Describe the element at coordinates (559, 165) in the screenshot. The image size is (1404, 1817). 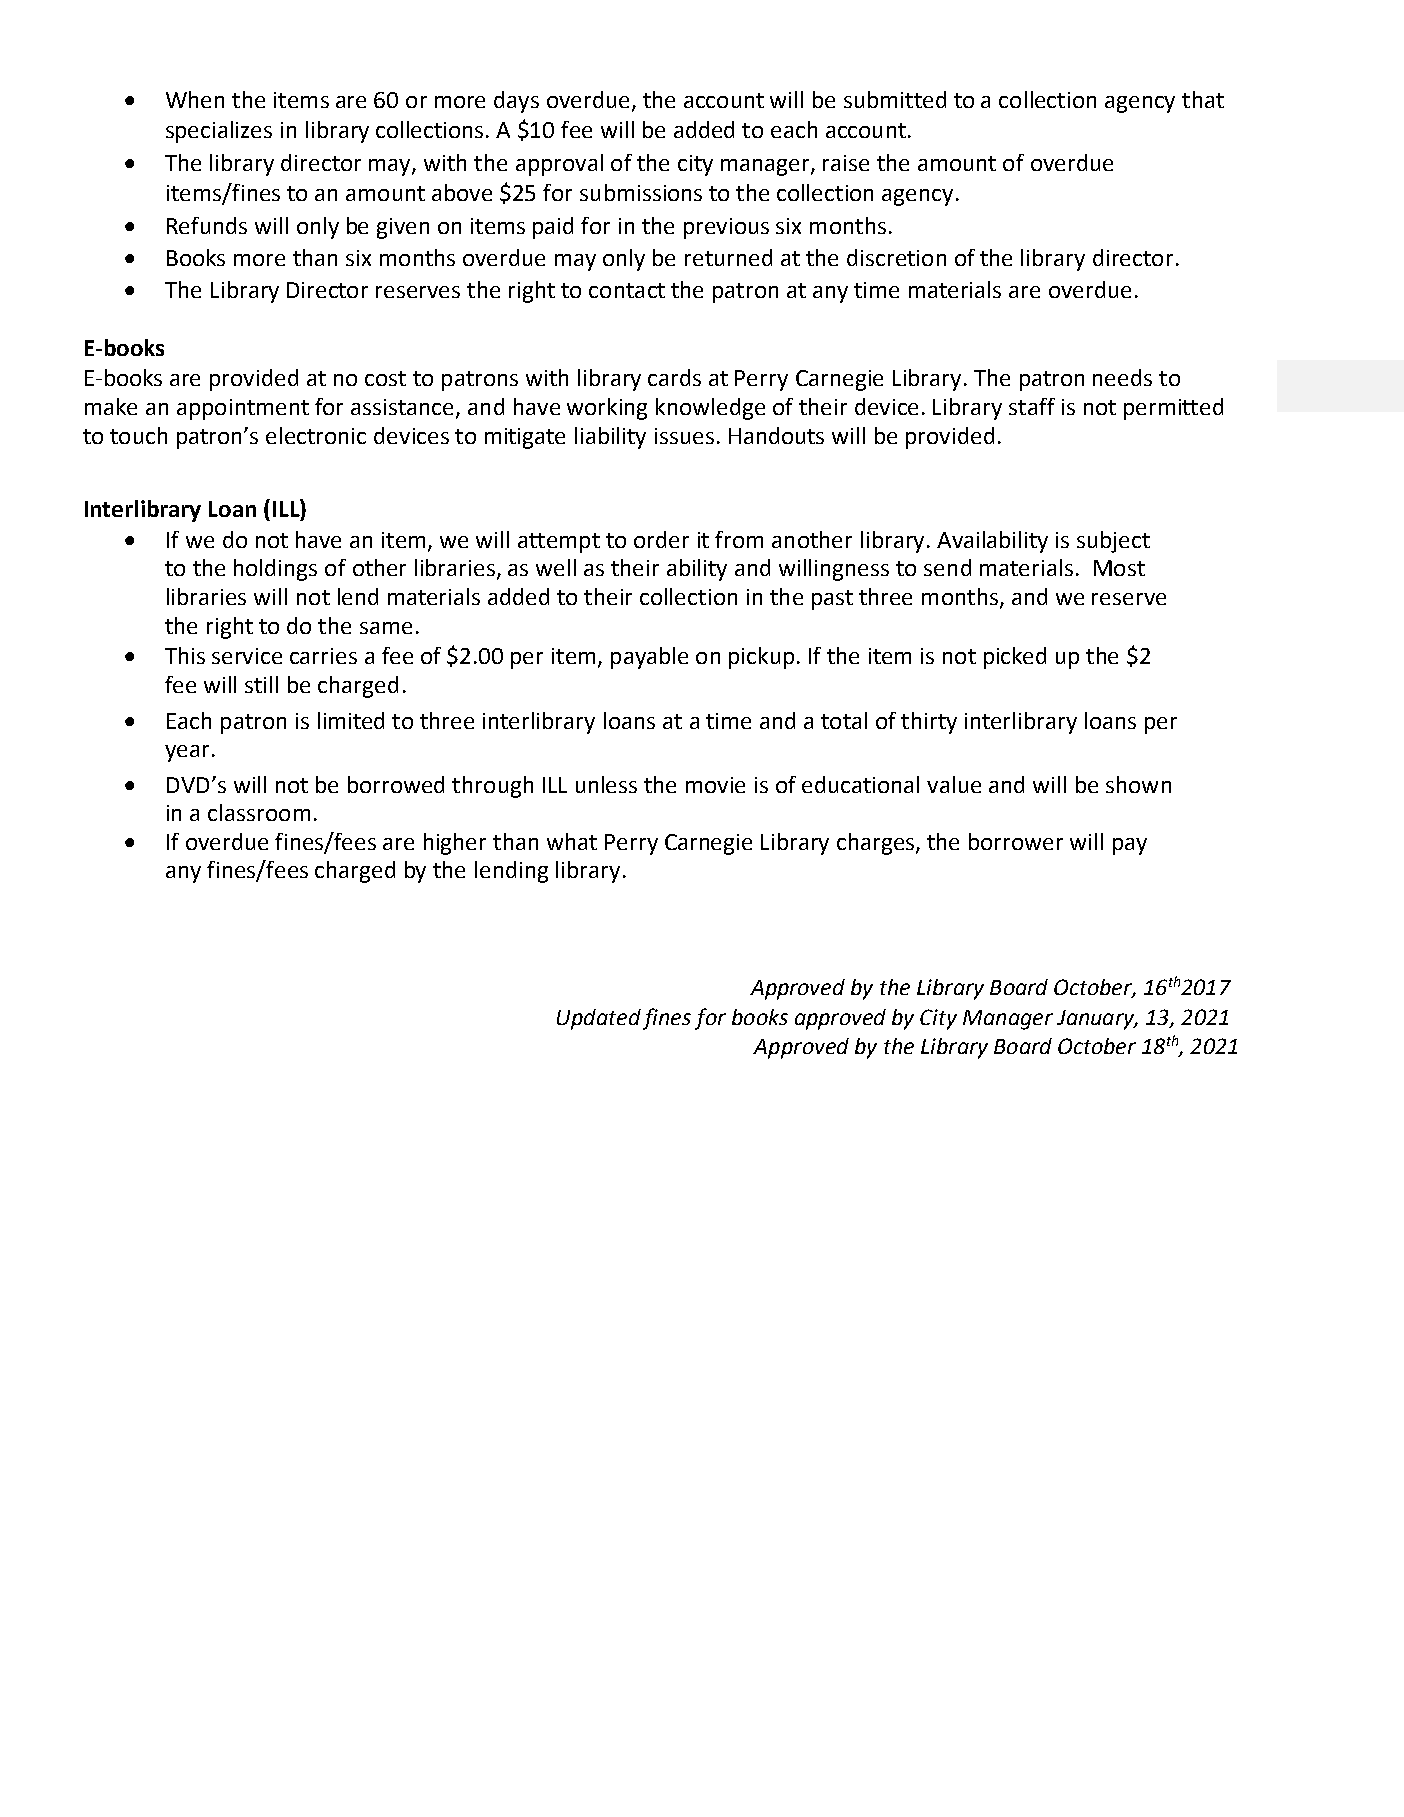
I see `approval` at that location.
